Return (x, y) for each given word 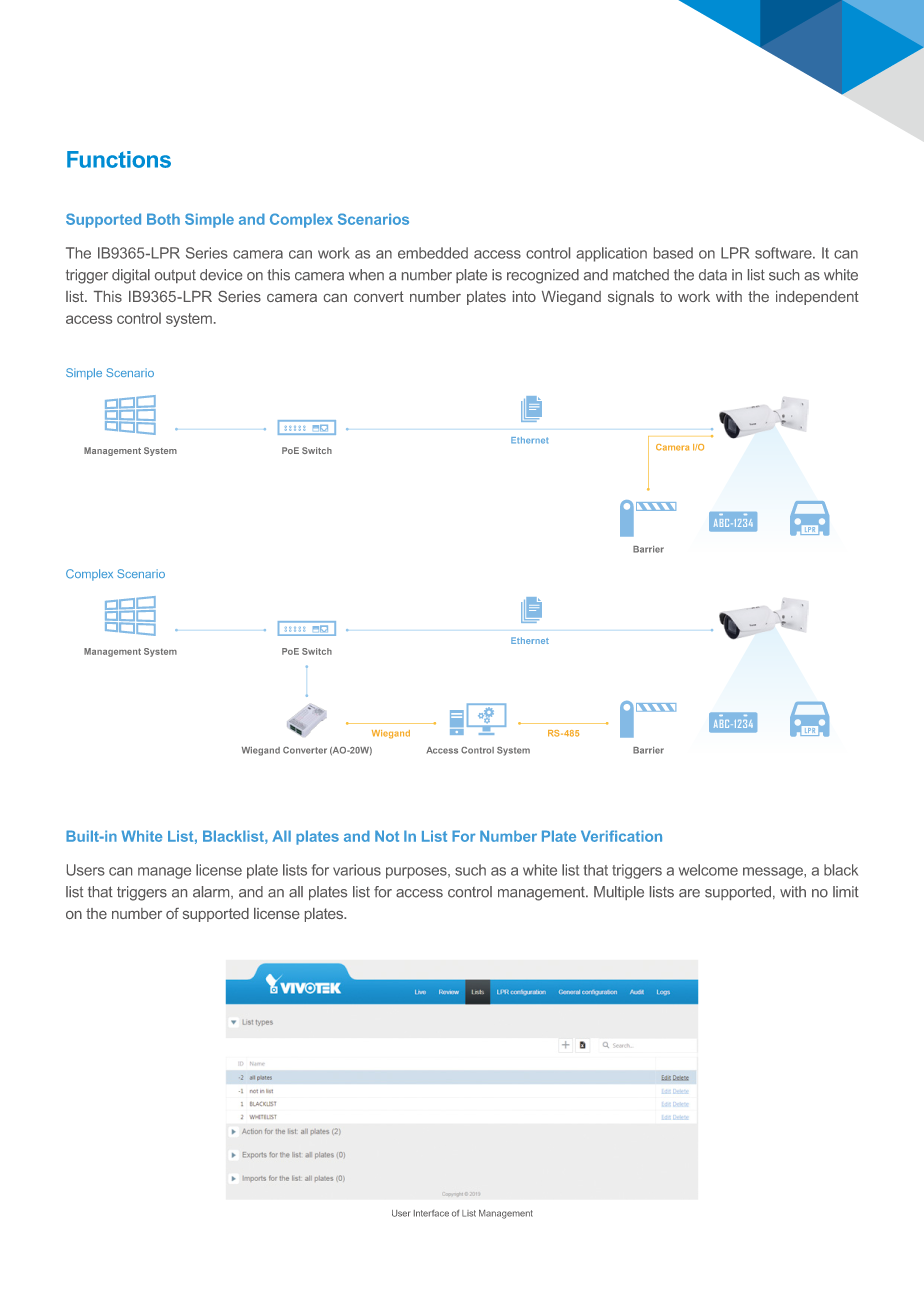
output (175, 276)
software (784, 253)
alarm (212, 892)
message (774, 873)
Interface (431, 1213)
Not (387, 836)
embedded (433, 253)
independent (817, 298)
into (524, 296)
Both (163, 219)
